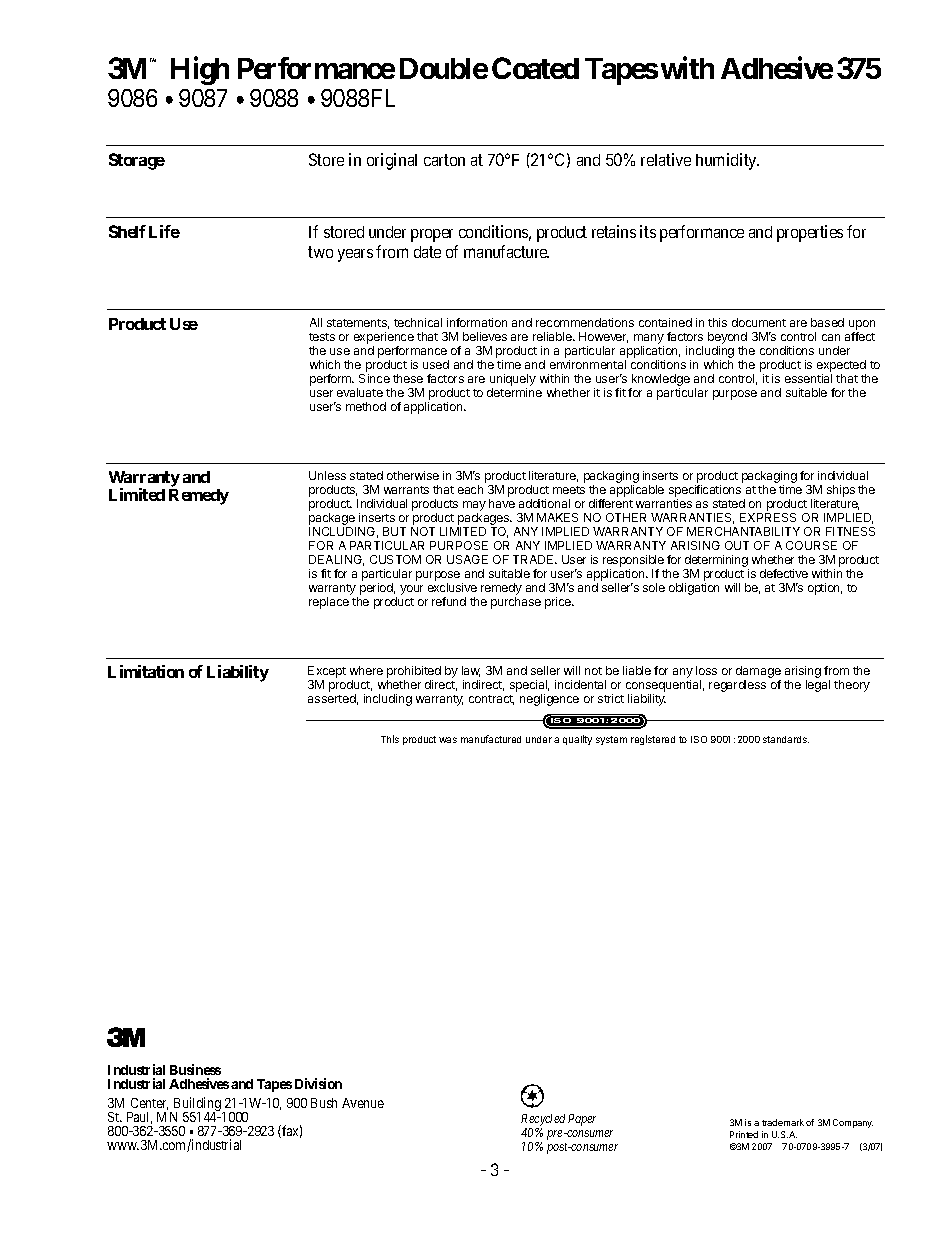 The height and width of the screenshot is (1233, 952). What do you see at coordinates (535, 68) in the screenshot?
I see `Coated` at bounding box center [535, 68].
